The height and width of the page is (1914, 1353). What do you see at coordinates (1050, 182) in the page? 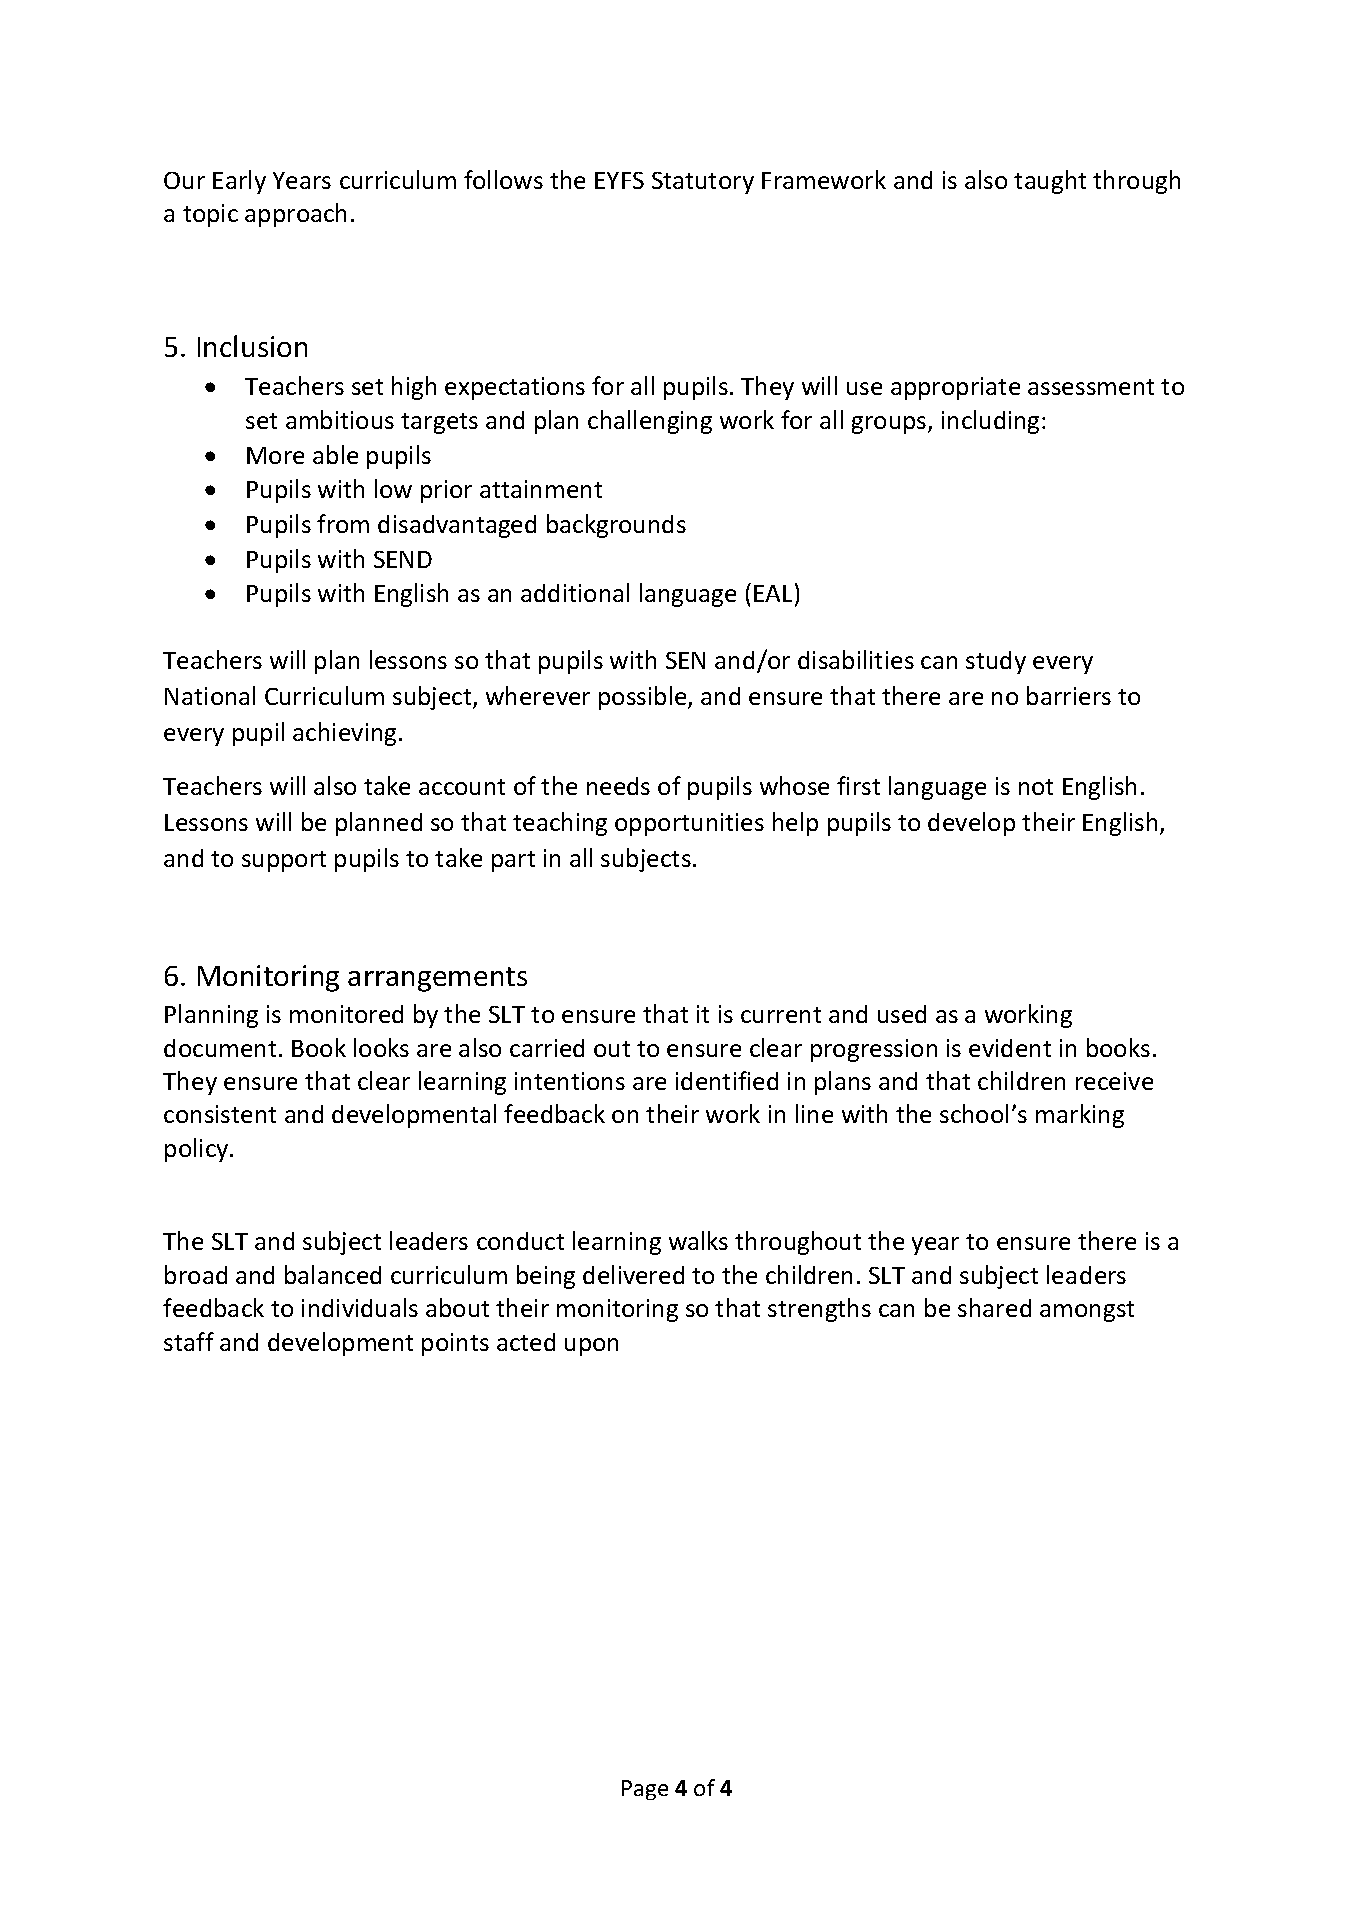
I see `taught` at bounding box center [1050, 182].
